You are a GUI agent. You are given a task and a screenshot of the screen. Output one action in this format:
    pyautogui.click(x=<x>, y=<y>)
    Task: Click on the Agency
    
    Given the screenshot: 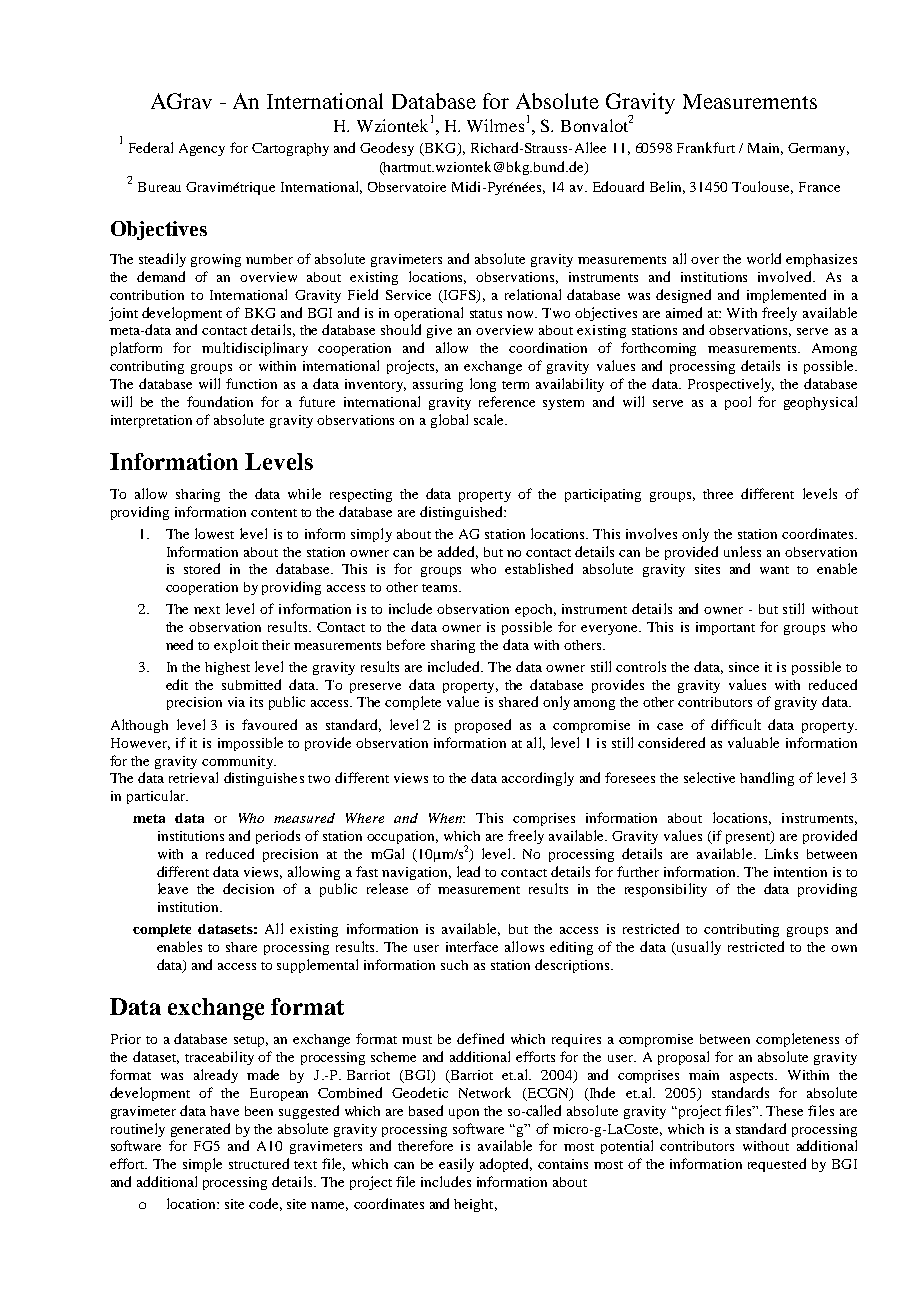 What is the action you would take?
    pyautogui.click(x=202, y=149)
